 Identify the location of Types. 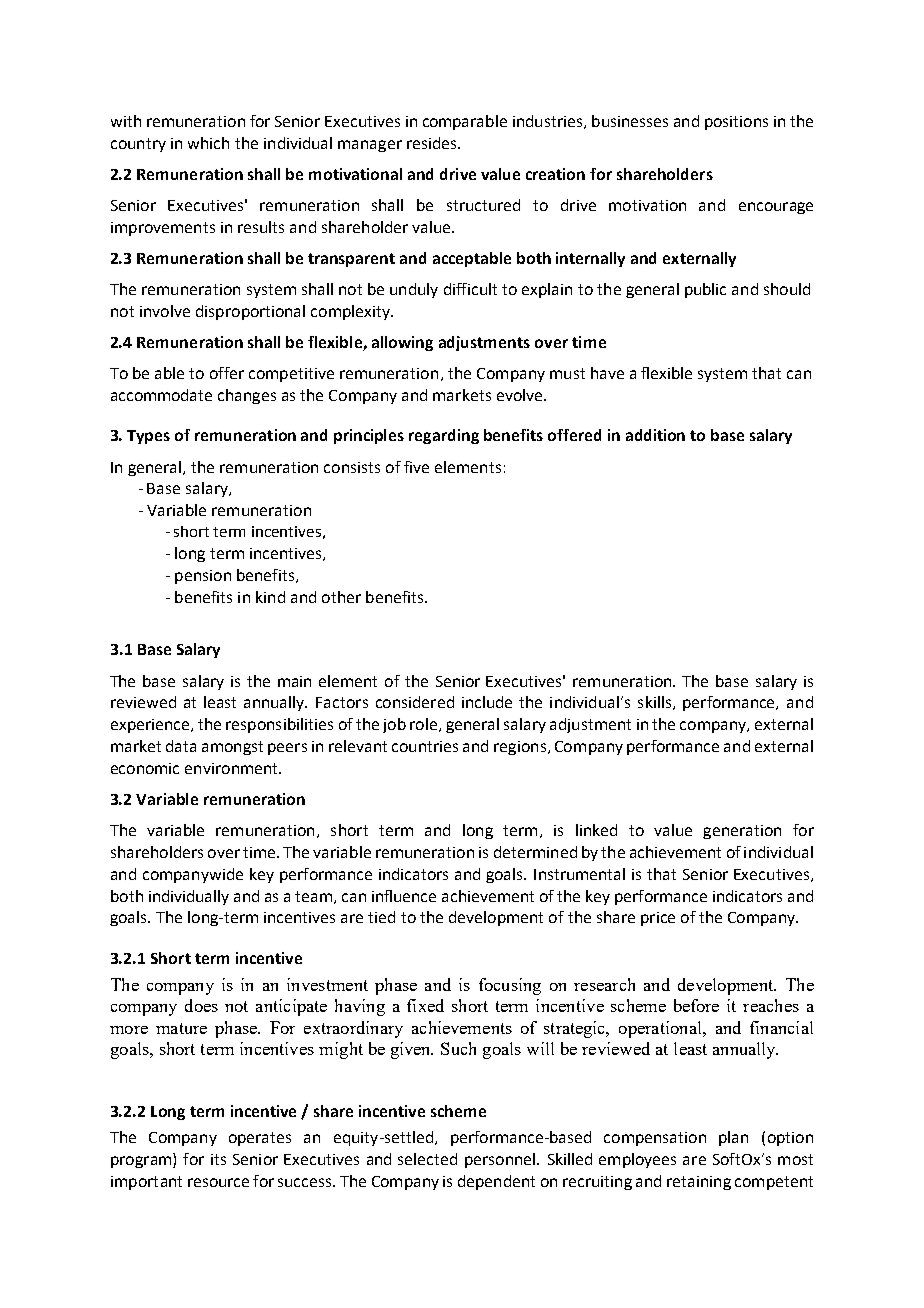
(148, 437).
